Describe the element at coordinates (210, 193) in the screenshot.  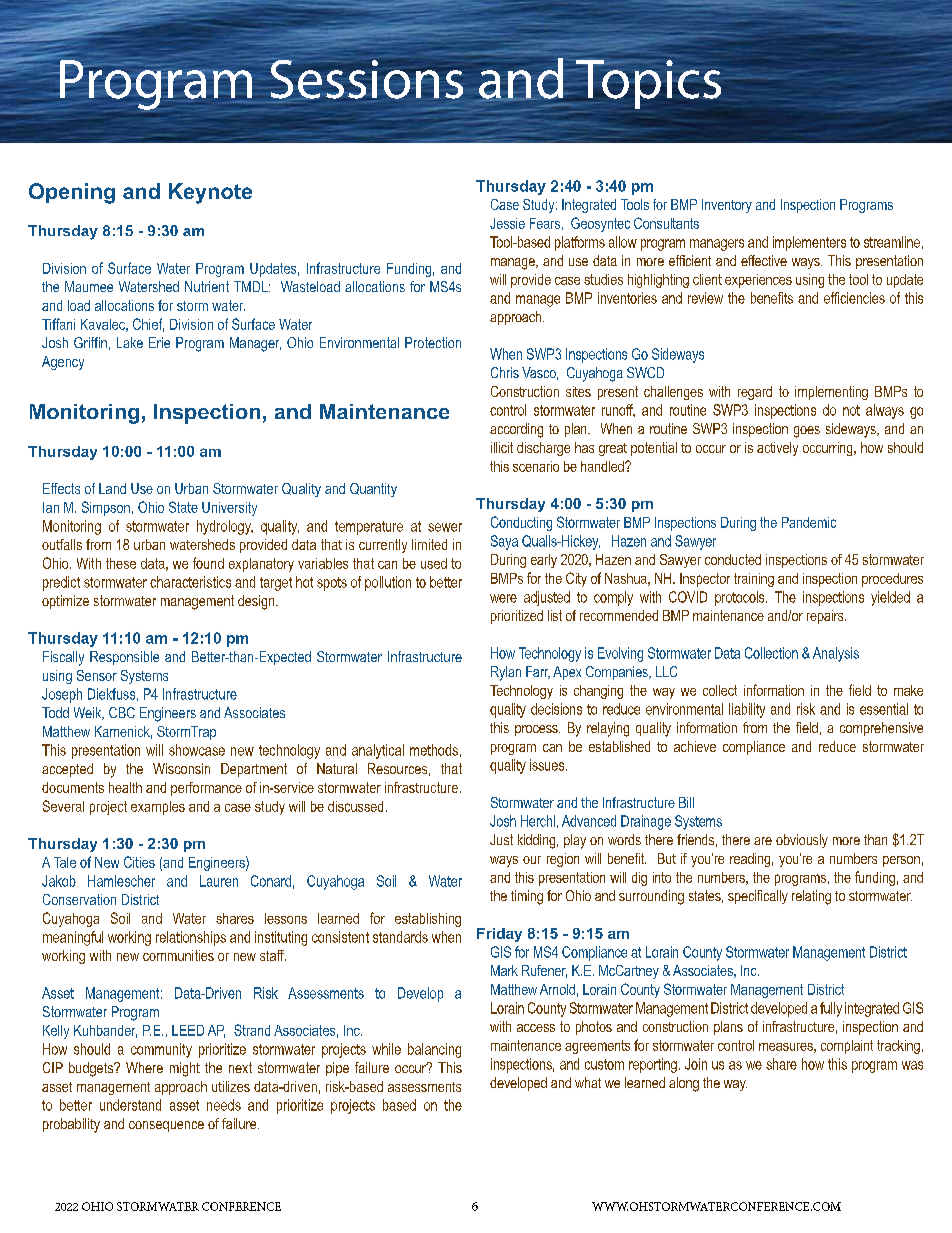
I see `Keynote` at that location.
